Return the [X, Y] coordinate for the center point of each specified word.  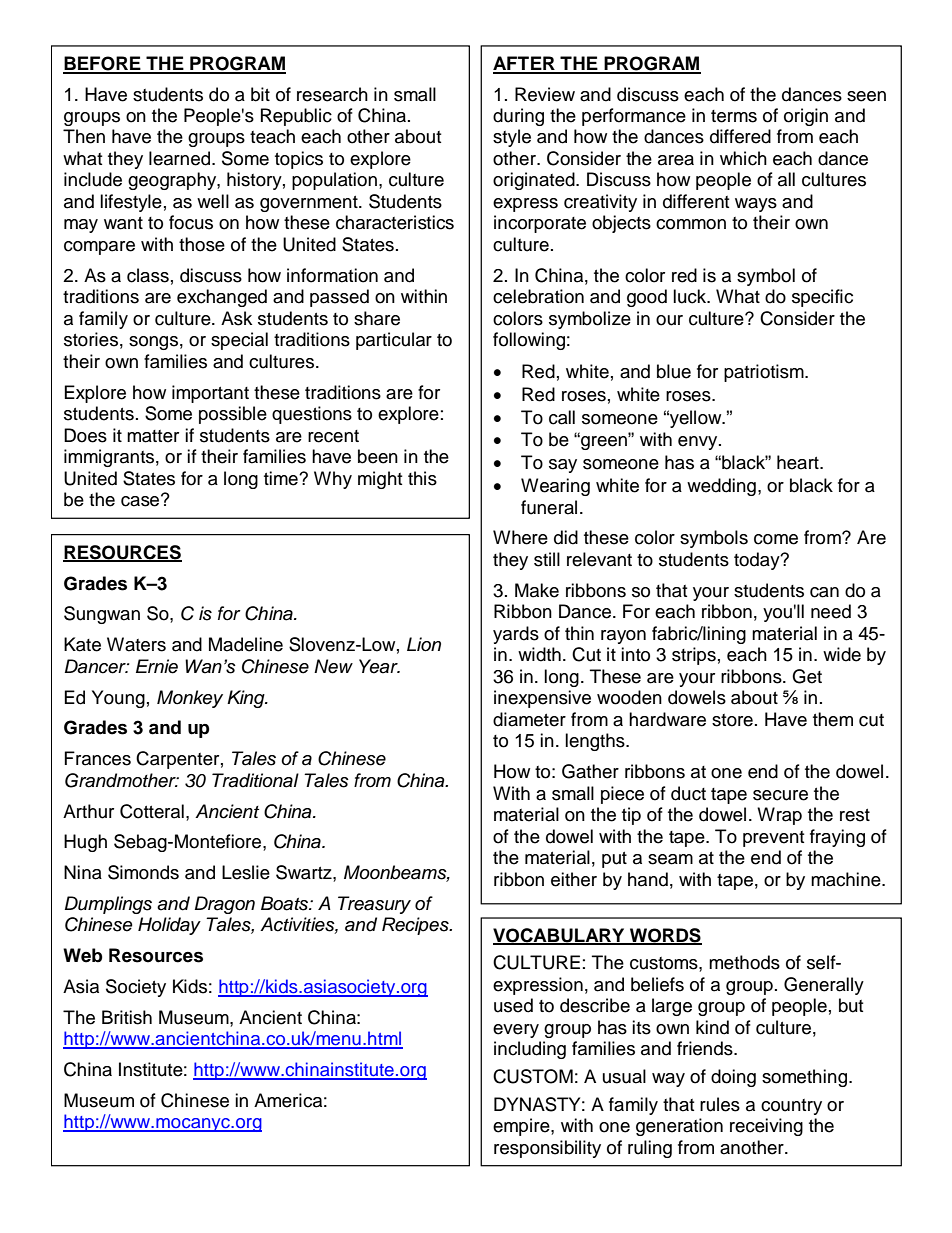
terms [734, 116]
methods [744, 962]
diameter [529, 719]
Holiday [169, 926]
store [732, 720]
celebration [538, 296]
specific [822, 298]
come [776, 539]
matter [153, 436]
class [148, 275]
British [127, 1017]
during [518, 117]
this [422, 478]
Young [118, 699]
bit [260, 94]
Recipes [416, 926]
